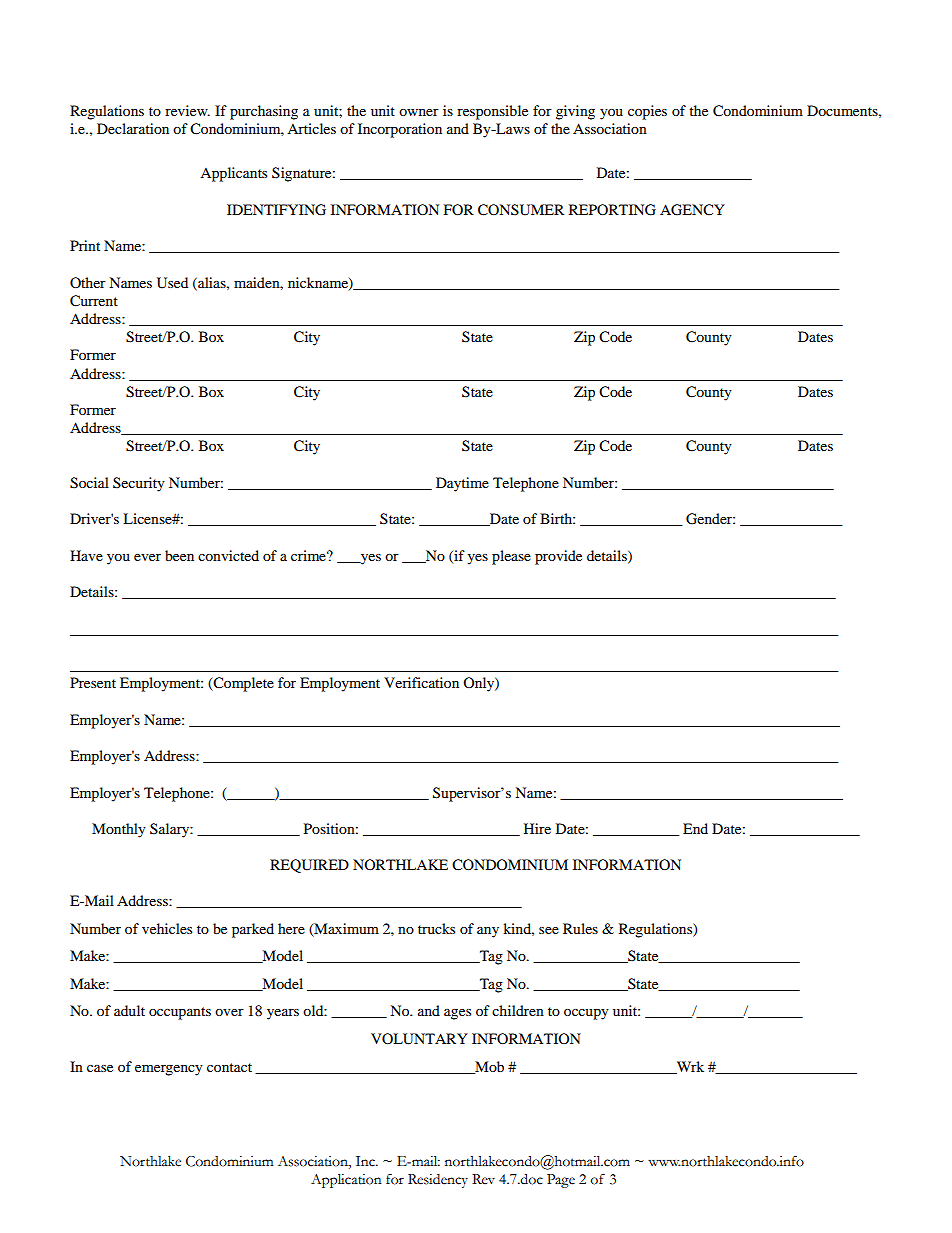  I want to click on Application, so click(346, 1181).
